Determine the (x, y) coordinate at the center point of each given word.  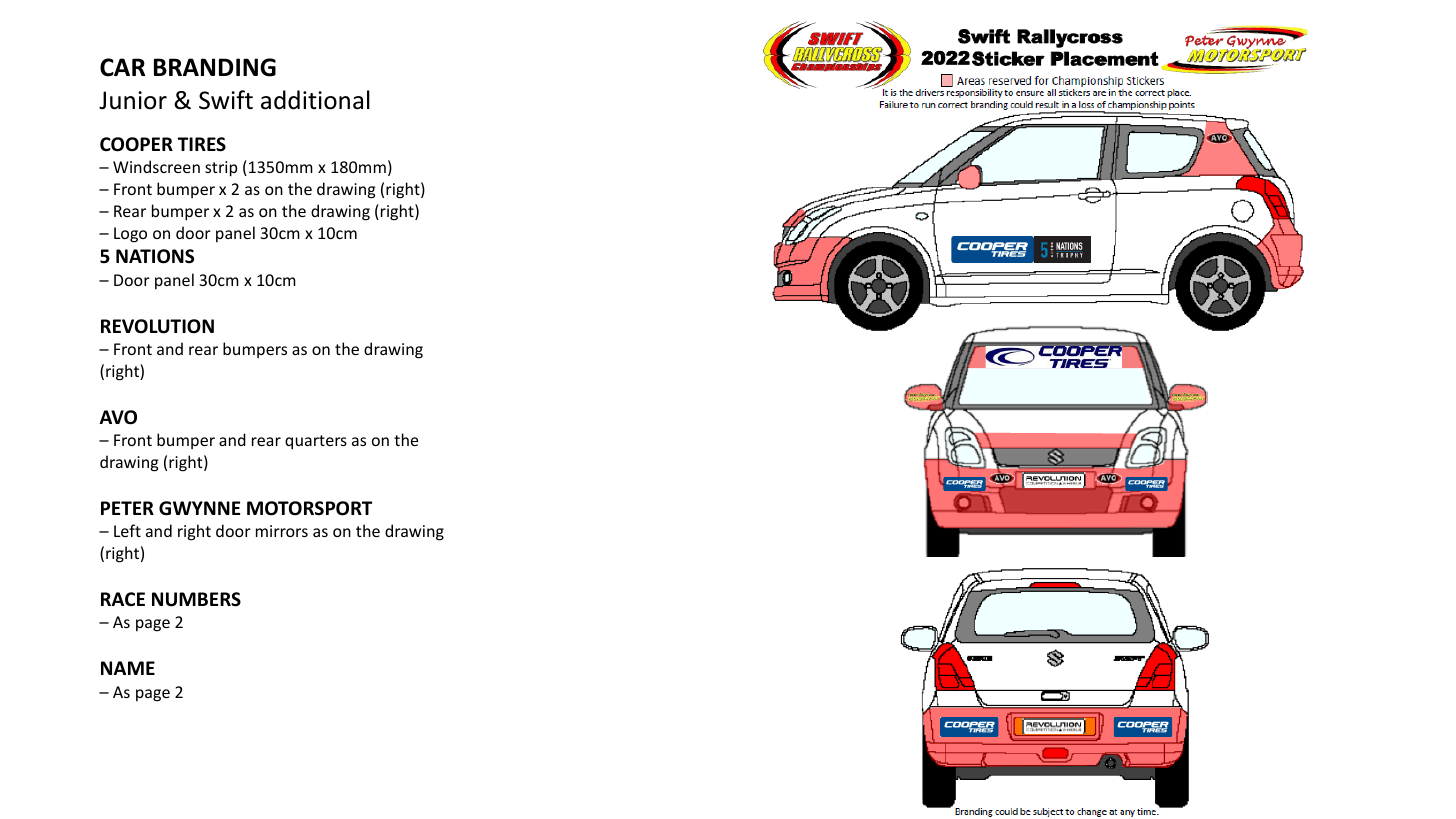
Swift (226, 100)
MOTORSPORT (309, 508)
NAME (128, 668)
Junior (133, 100)
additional (315, 100)
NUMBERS (196, 599)
